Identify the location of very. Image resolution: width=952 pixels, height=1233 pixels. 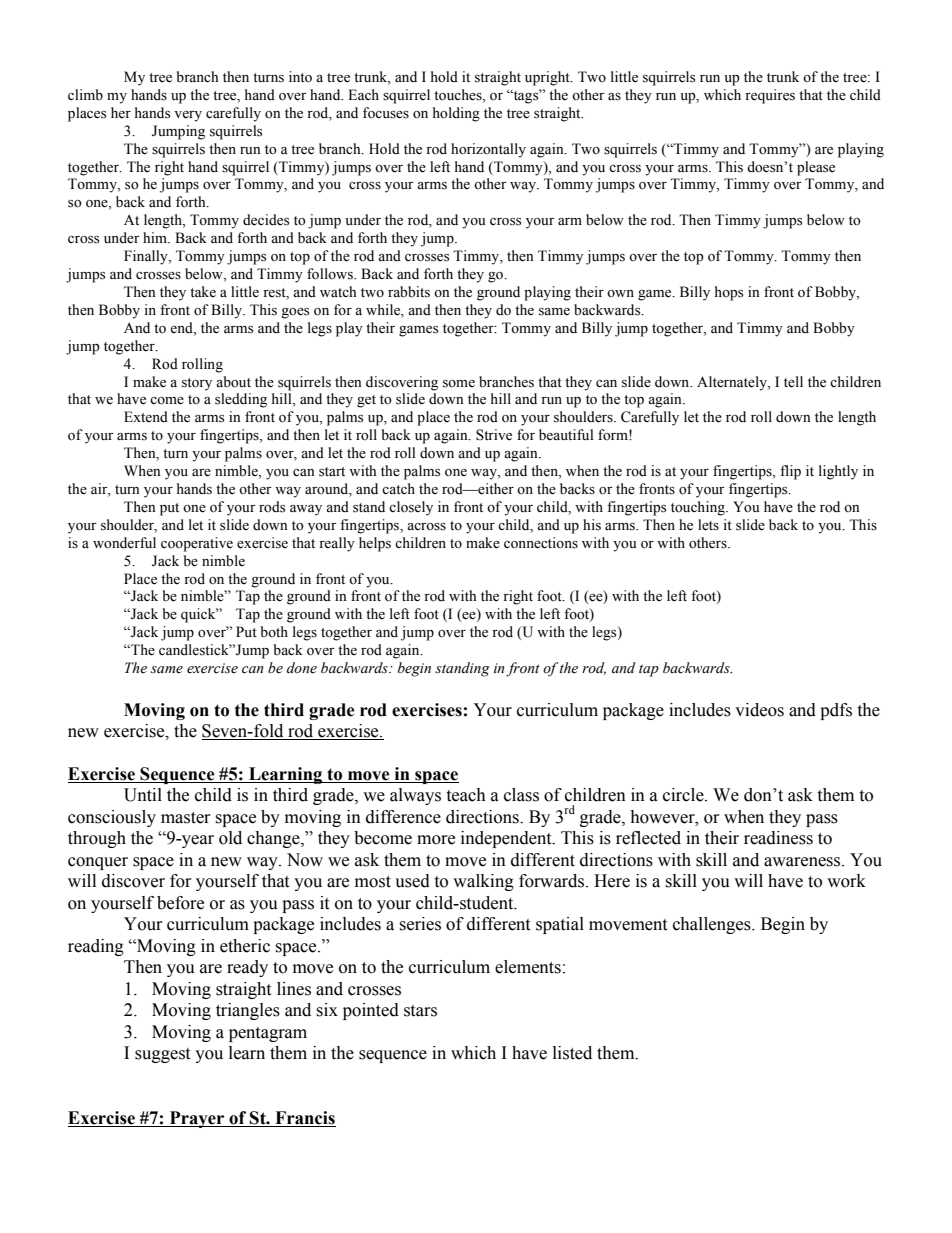
(188, 116).
